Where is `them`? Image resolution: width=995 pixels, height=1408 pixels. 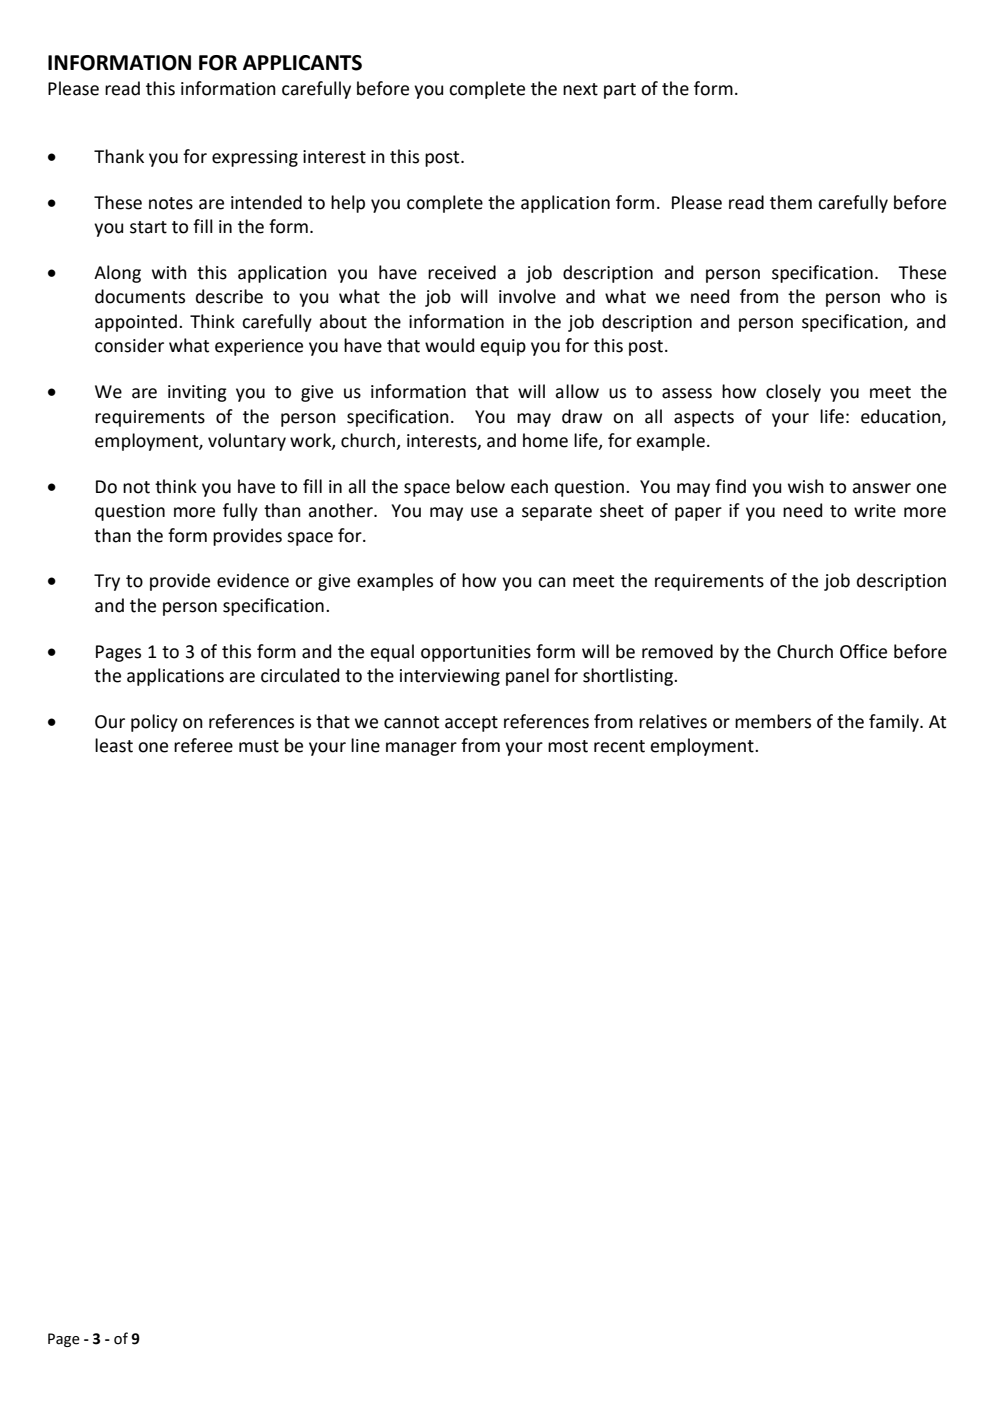
them is located at coordinates (791, 202).
